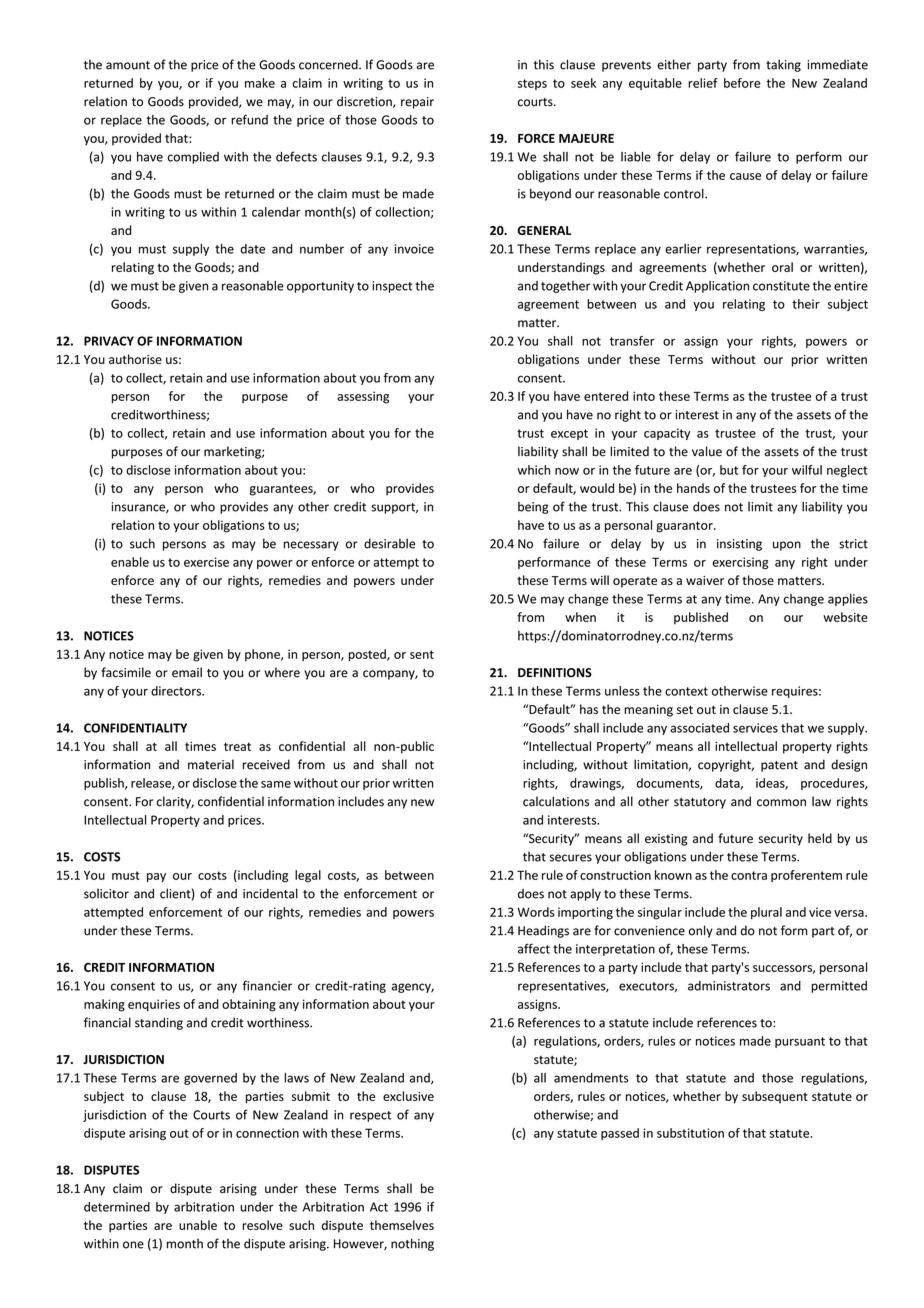 Image resolution: width=924 pixels, height=1308 pixels. Describe the element at coordinates (198, 1225) in the screenshot. I see `unable` at that location.
